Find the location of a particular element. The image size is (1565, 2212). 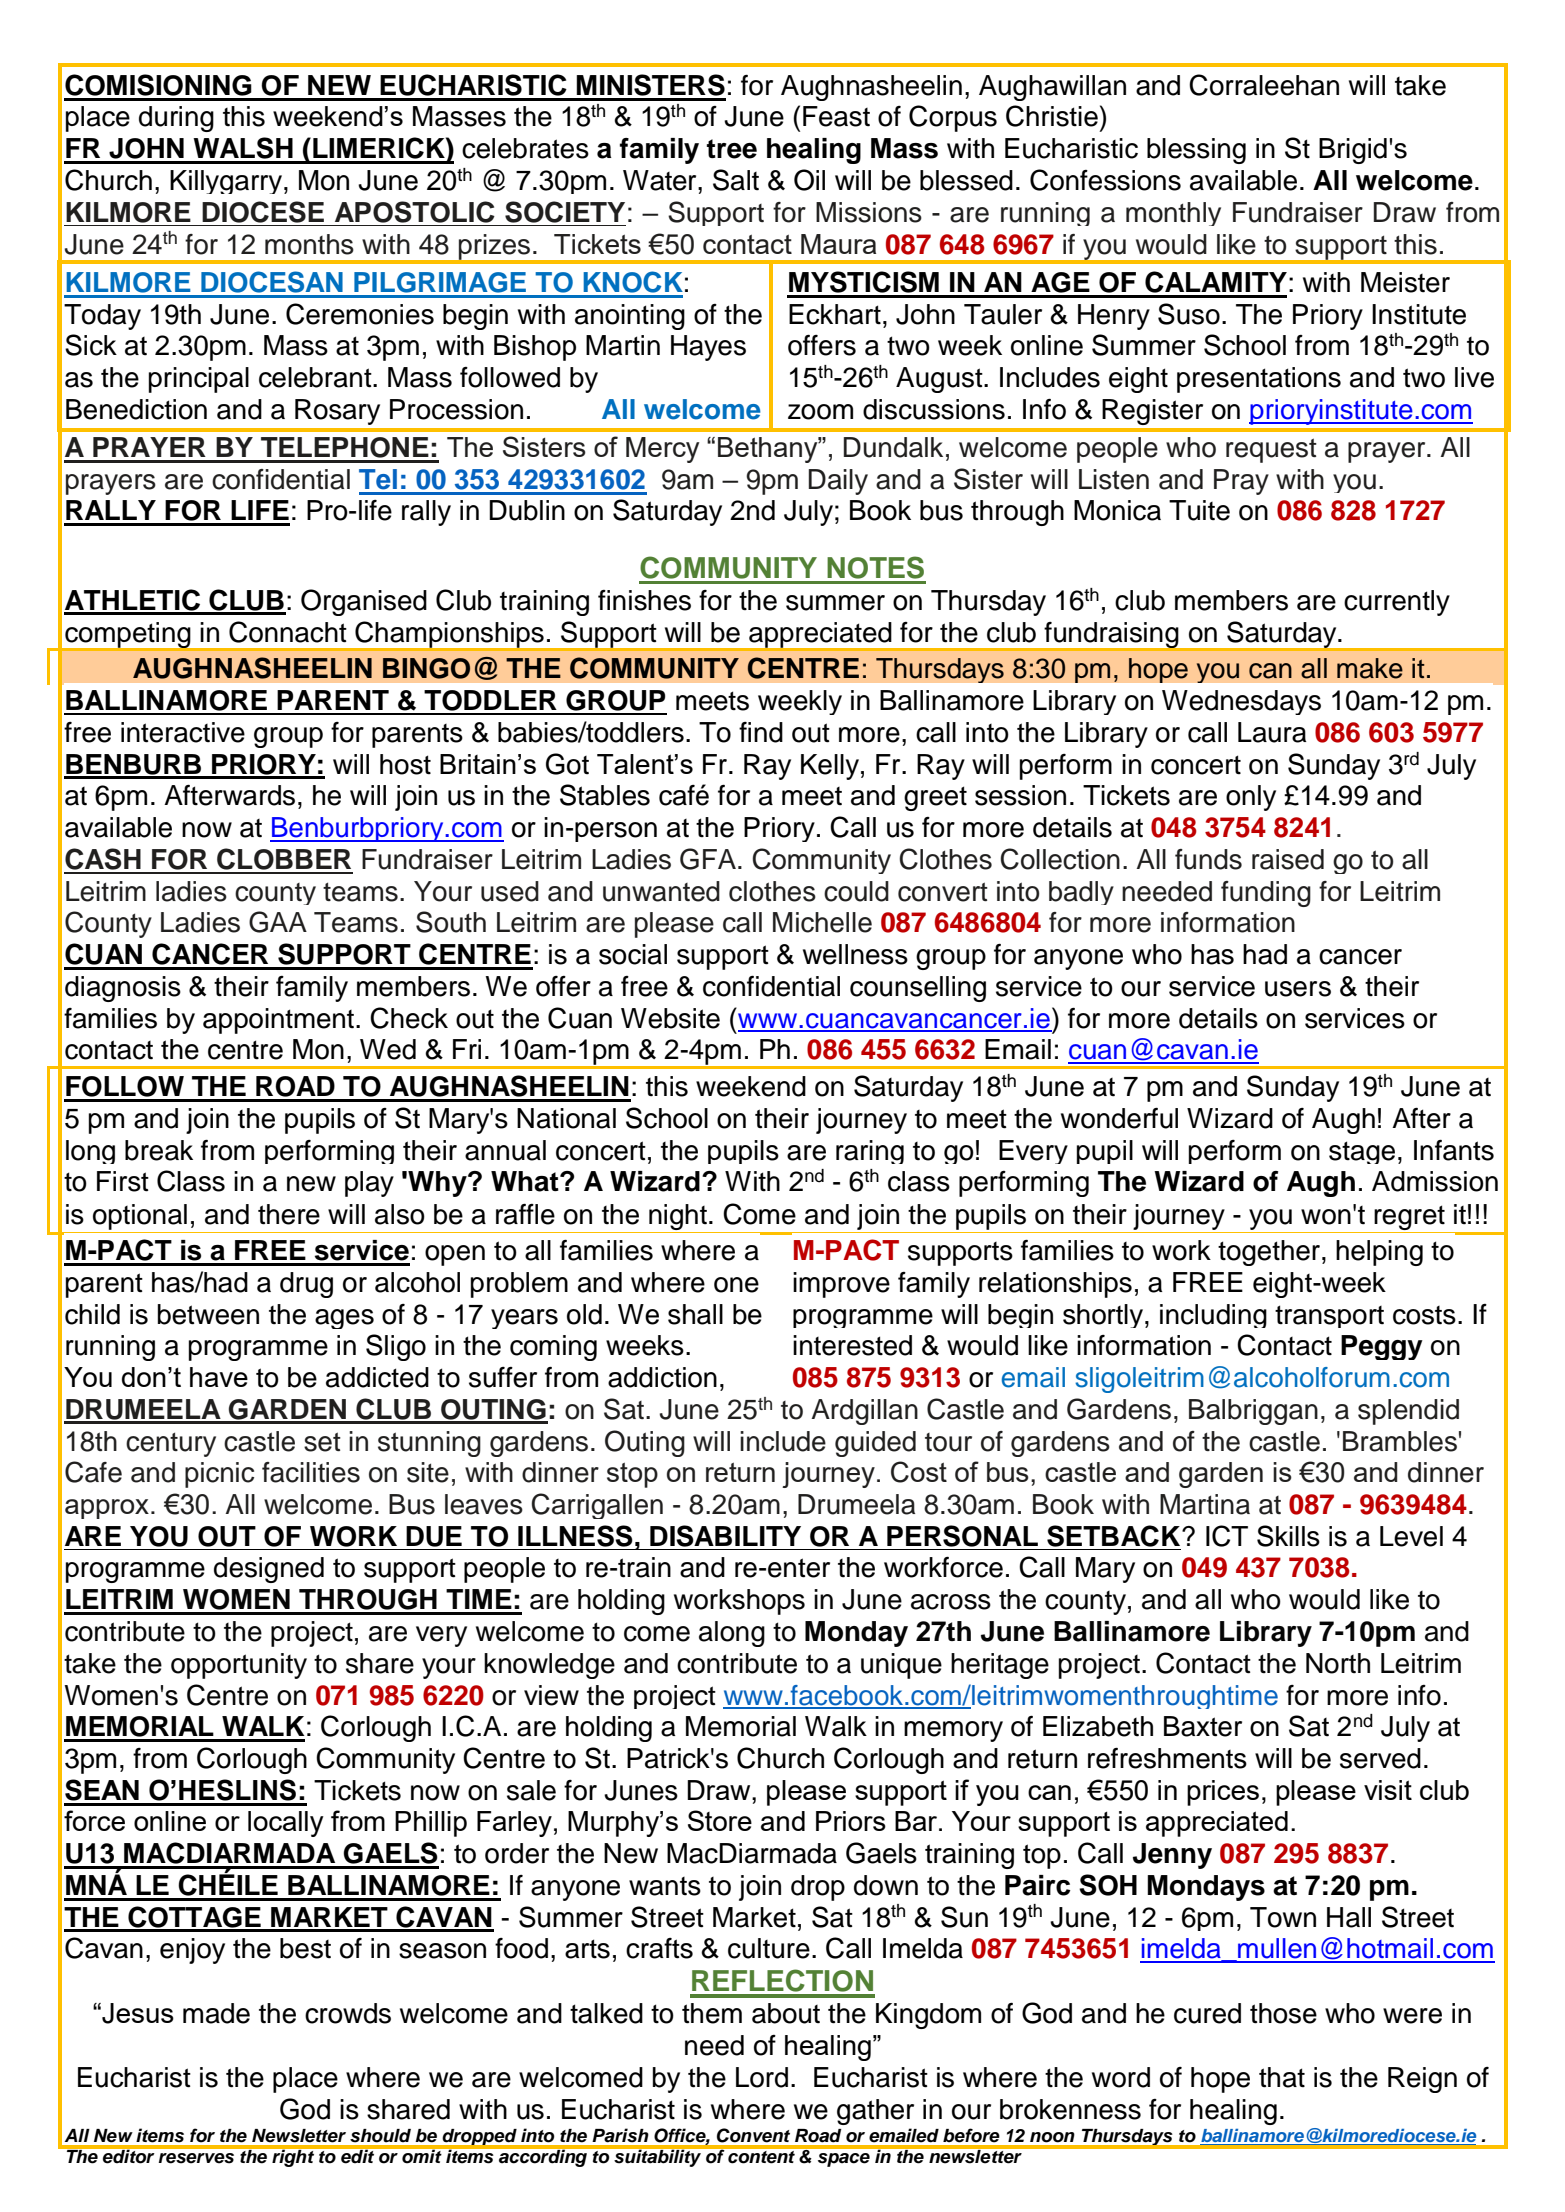

Oil is located at coordinates (809, 180).
